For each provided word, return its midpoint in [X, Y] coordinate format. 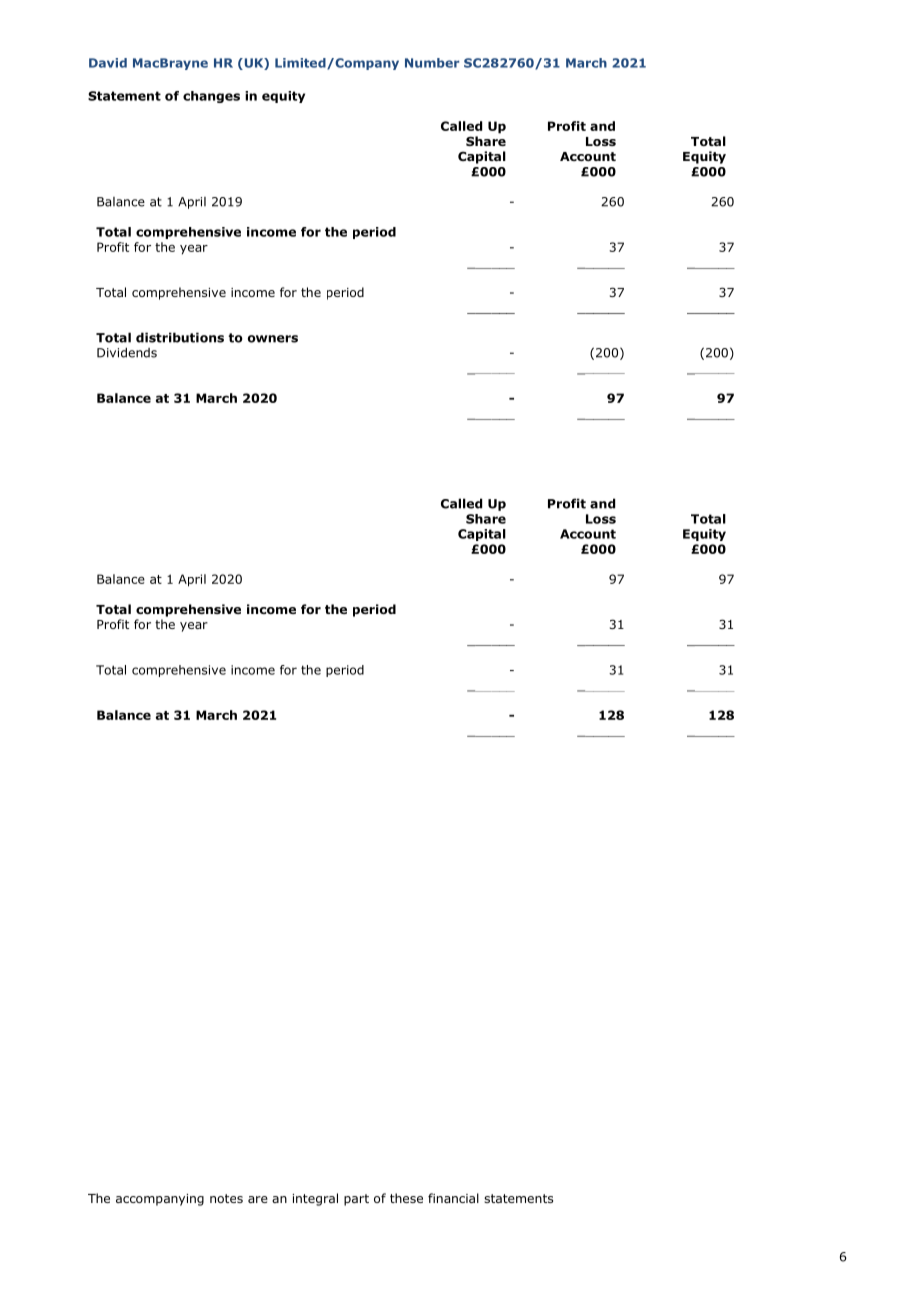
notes [226, 1198]
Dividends [127, 352]
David [108, 63]
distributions [180, 337]
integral [315, 1199]
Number [432, 63]
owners [273, 339]
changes [211, 97]
